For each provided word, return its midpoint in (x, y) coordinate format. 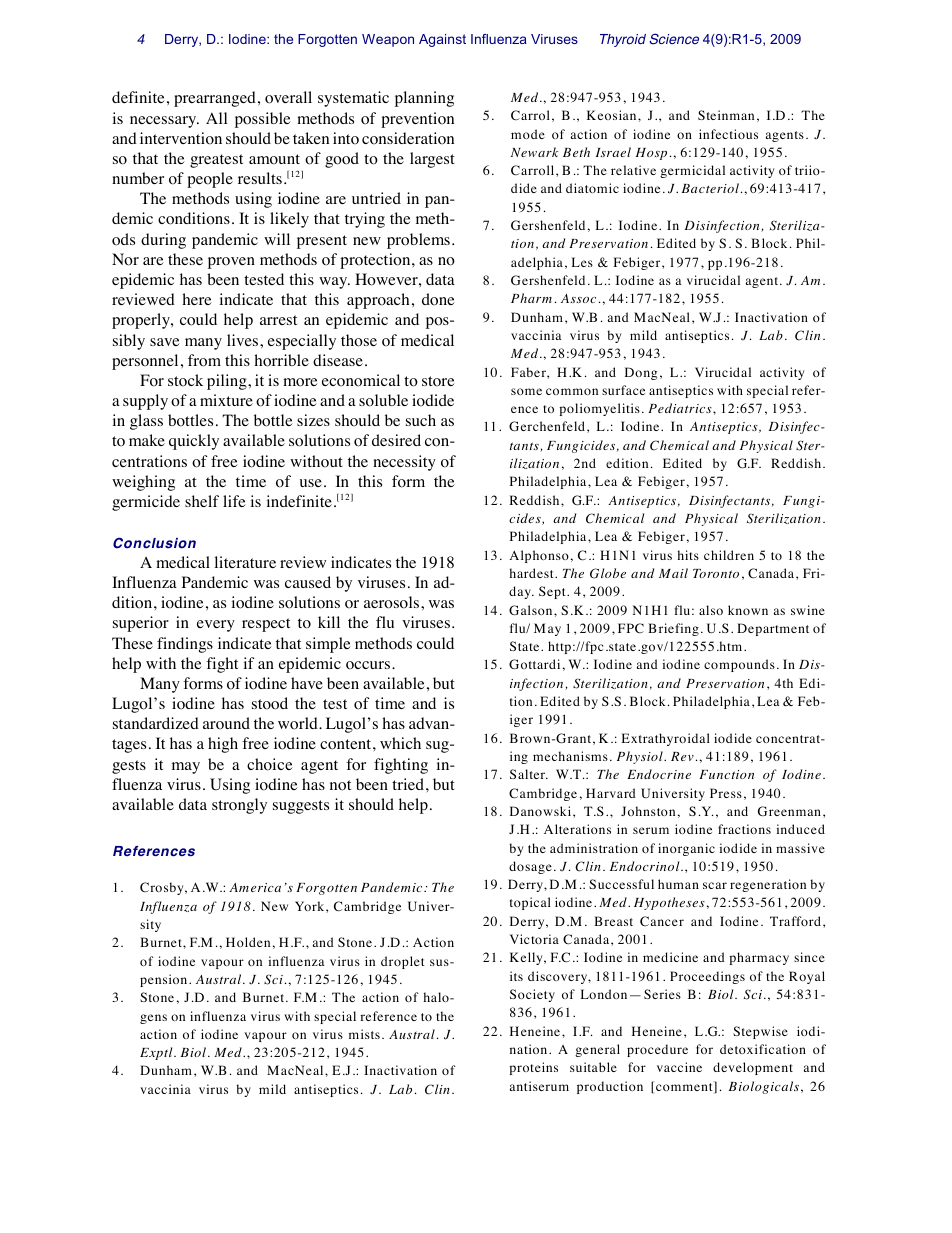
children (729, 555)
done (438, 299)
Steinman (726, 115)
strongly (239, 806)
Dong (641, 373)
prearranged (215, 99)
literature (245, 562)
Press (726, 793)
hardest (533, 573)
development (753, 1068)
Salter (528, 774)
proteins (533, 1068)
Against (442, 40)
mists (364, 1034)
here (197, 299)
